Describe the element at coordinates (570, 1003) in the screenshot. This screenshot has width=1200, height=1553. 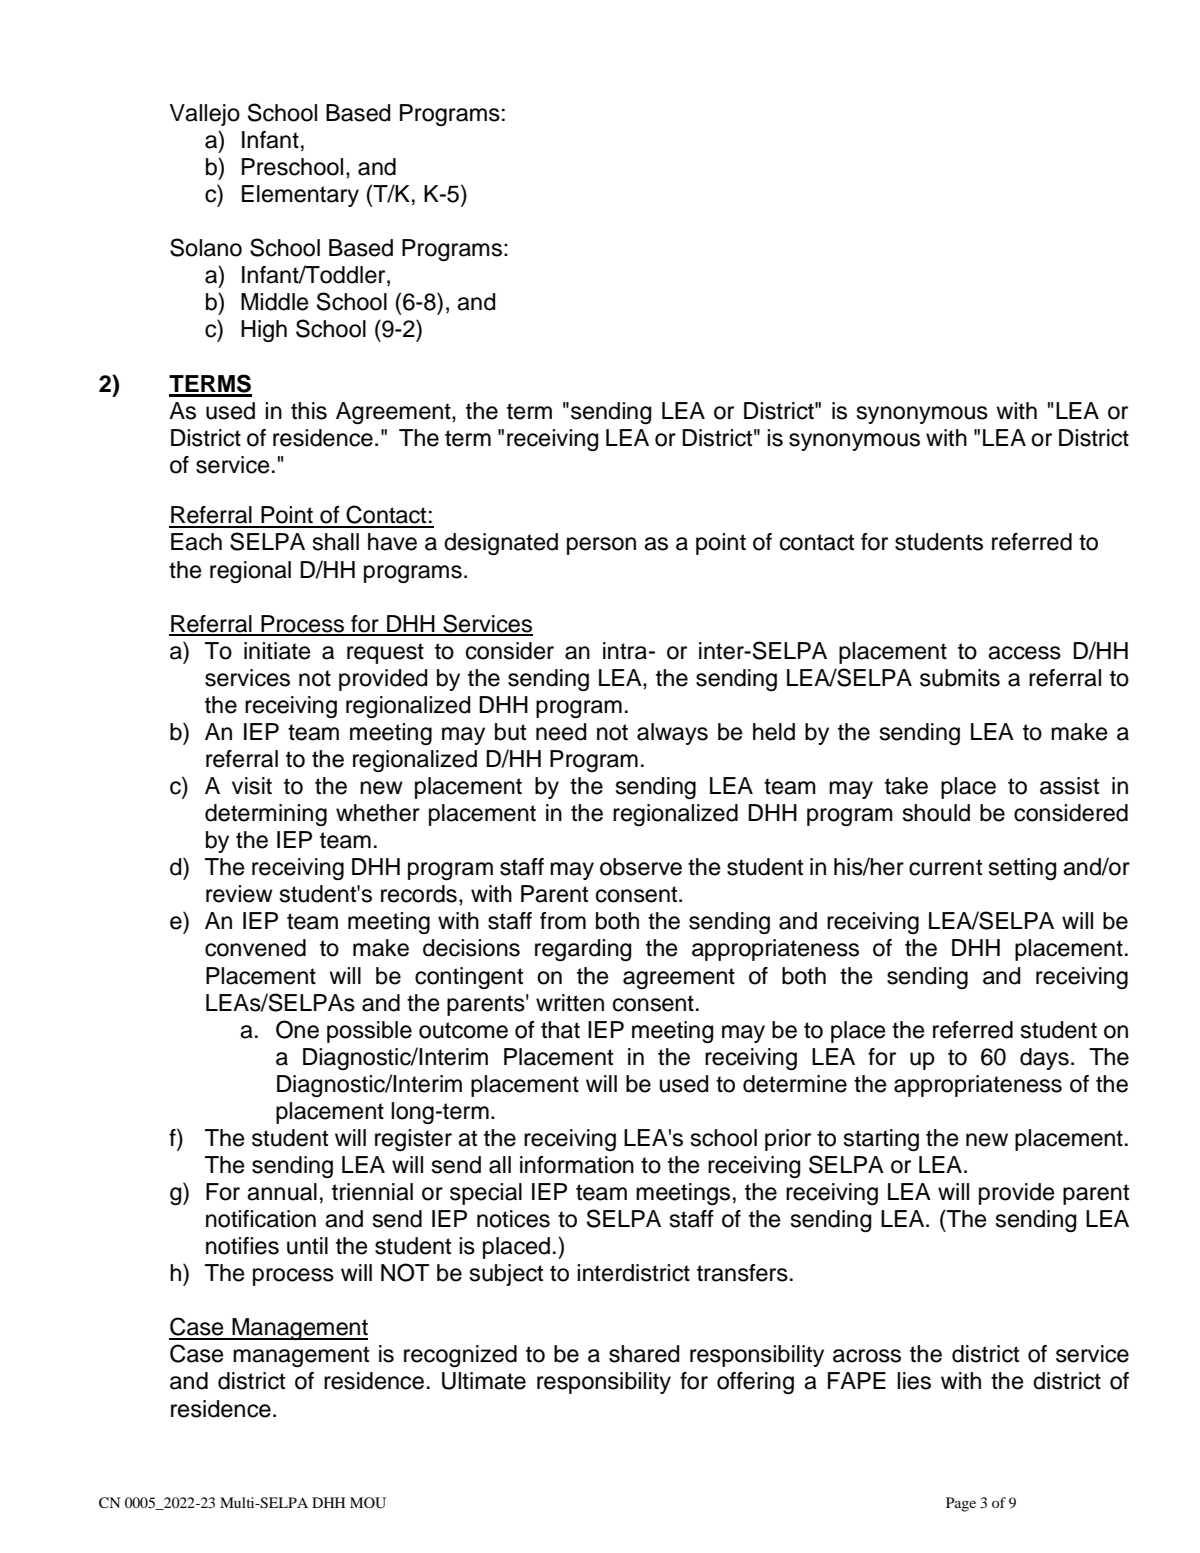
I see `written` at that location.
